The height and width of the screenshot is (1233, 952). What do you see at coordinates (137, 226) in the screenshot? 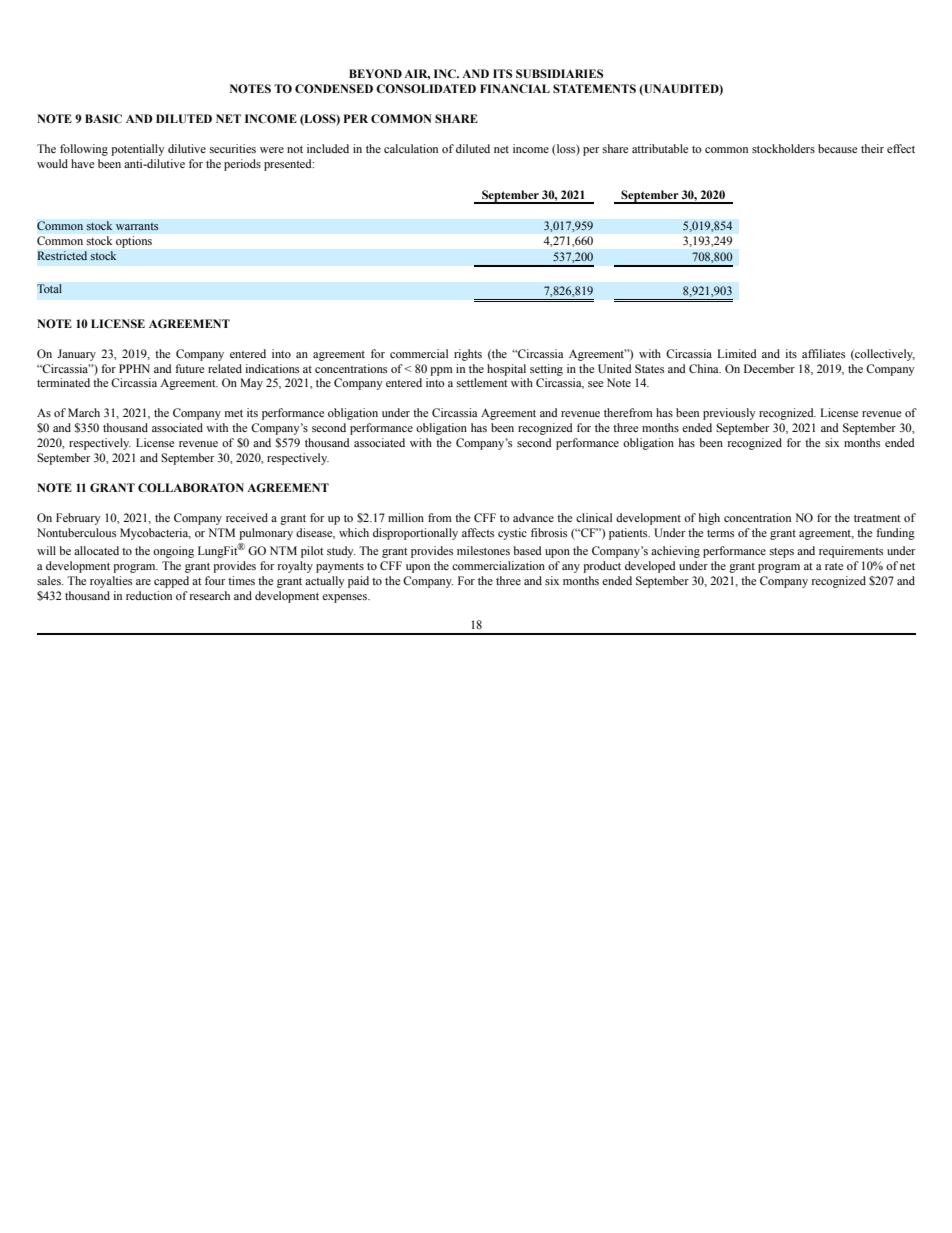
I see `warrants` at bounding box center [137, 226].
